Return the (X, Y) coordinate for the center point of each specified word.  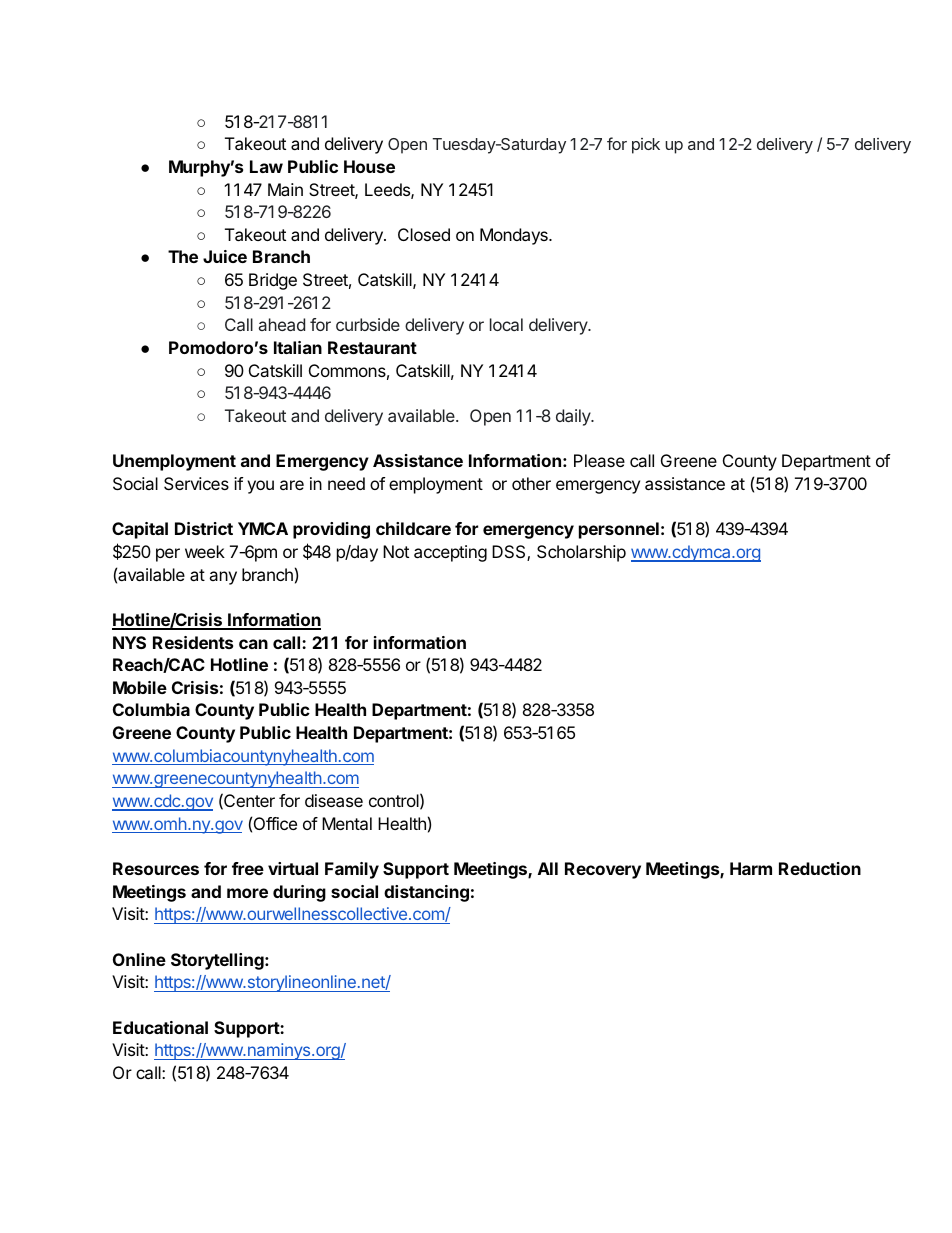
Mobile (140, 687)
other (531, 483)
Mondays (515, 236)
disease (334, 800)
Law (266, 166)
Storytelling (218, 961)
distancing (426, 893)
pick (646, 146)
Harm (751, 868)
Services (196, 483)
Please (599, 460)
